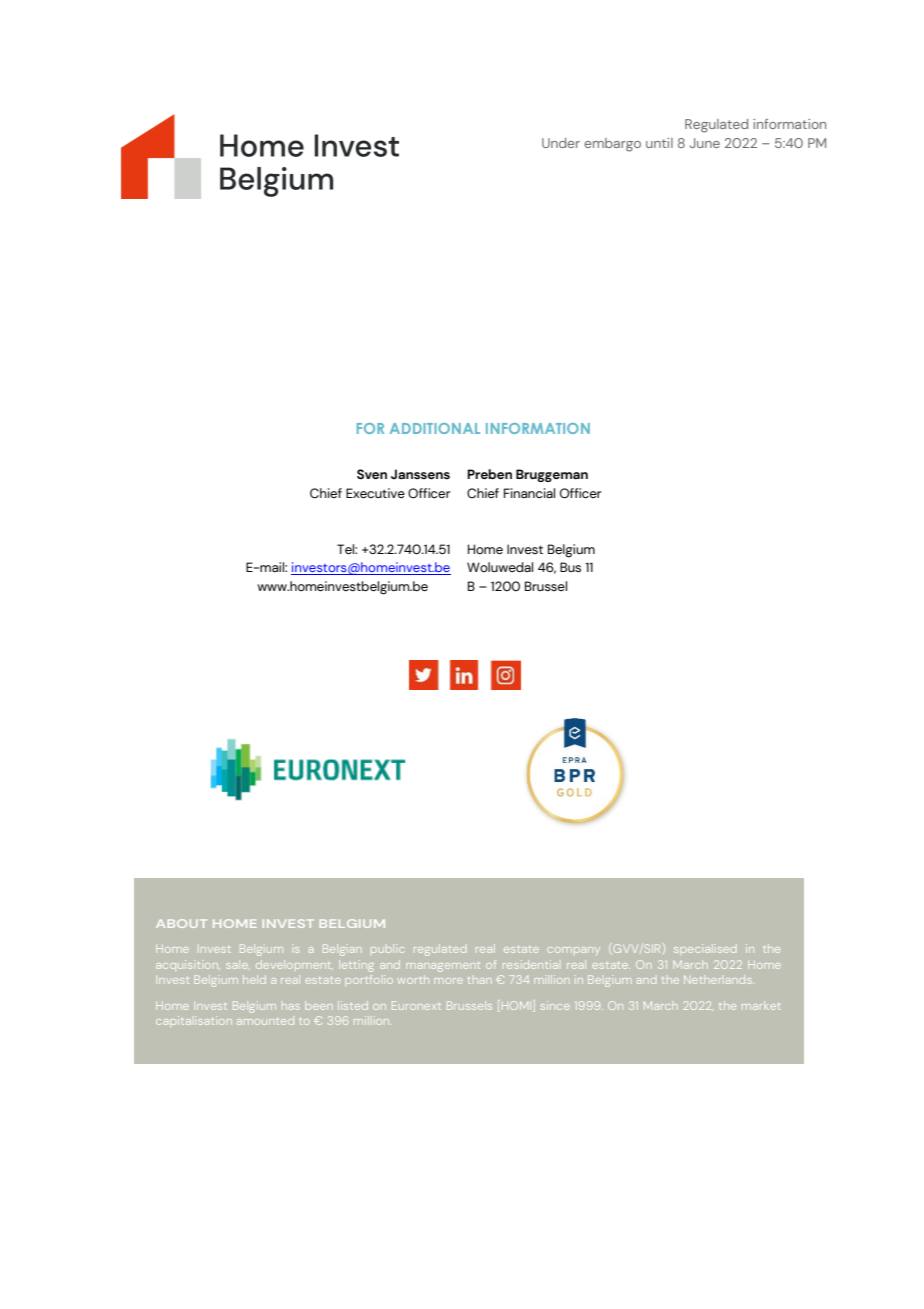  What do you see at coordinates (420, 474) in the screenshot?
I see `Janssens` at bounding box center [420, 474].
